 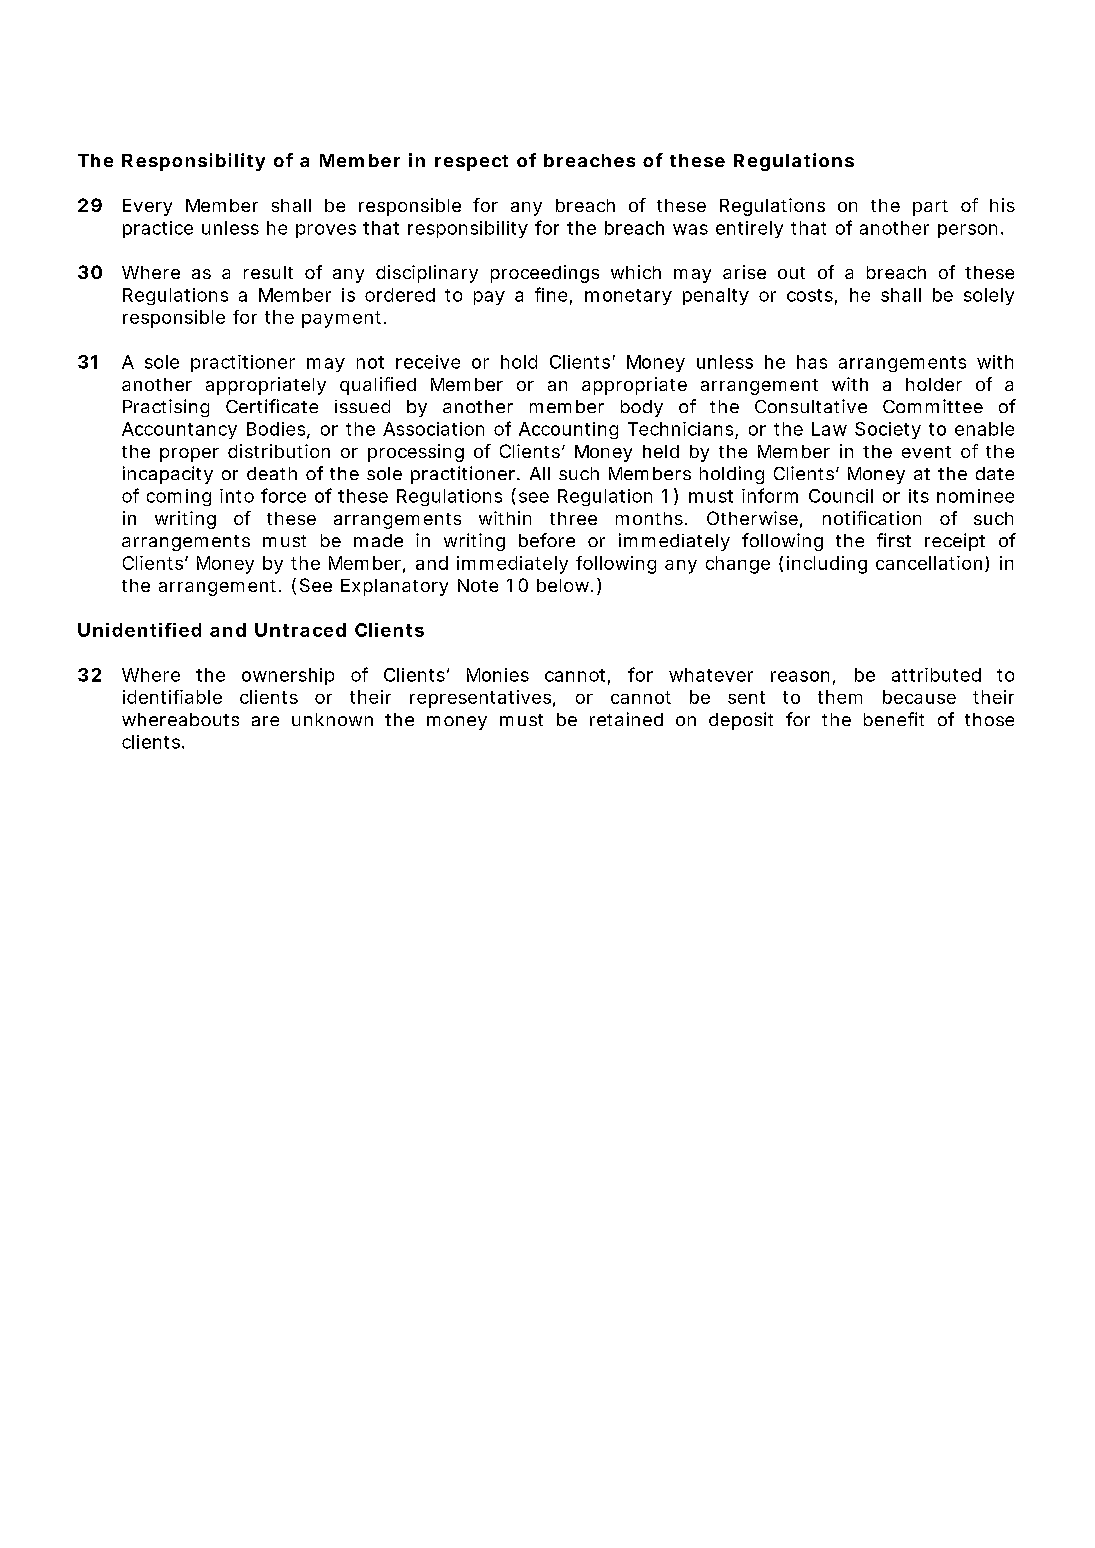 I want to click on respect, so click(x=471, y=163).
